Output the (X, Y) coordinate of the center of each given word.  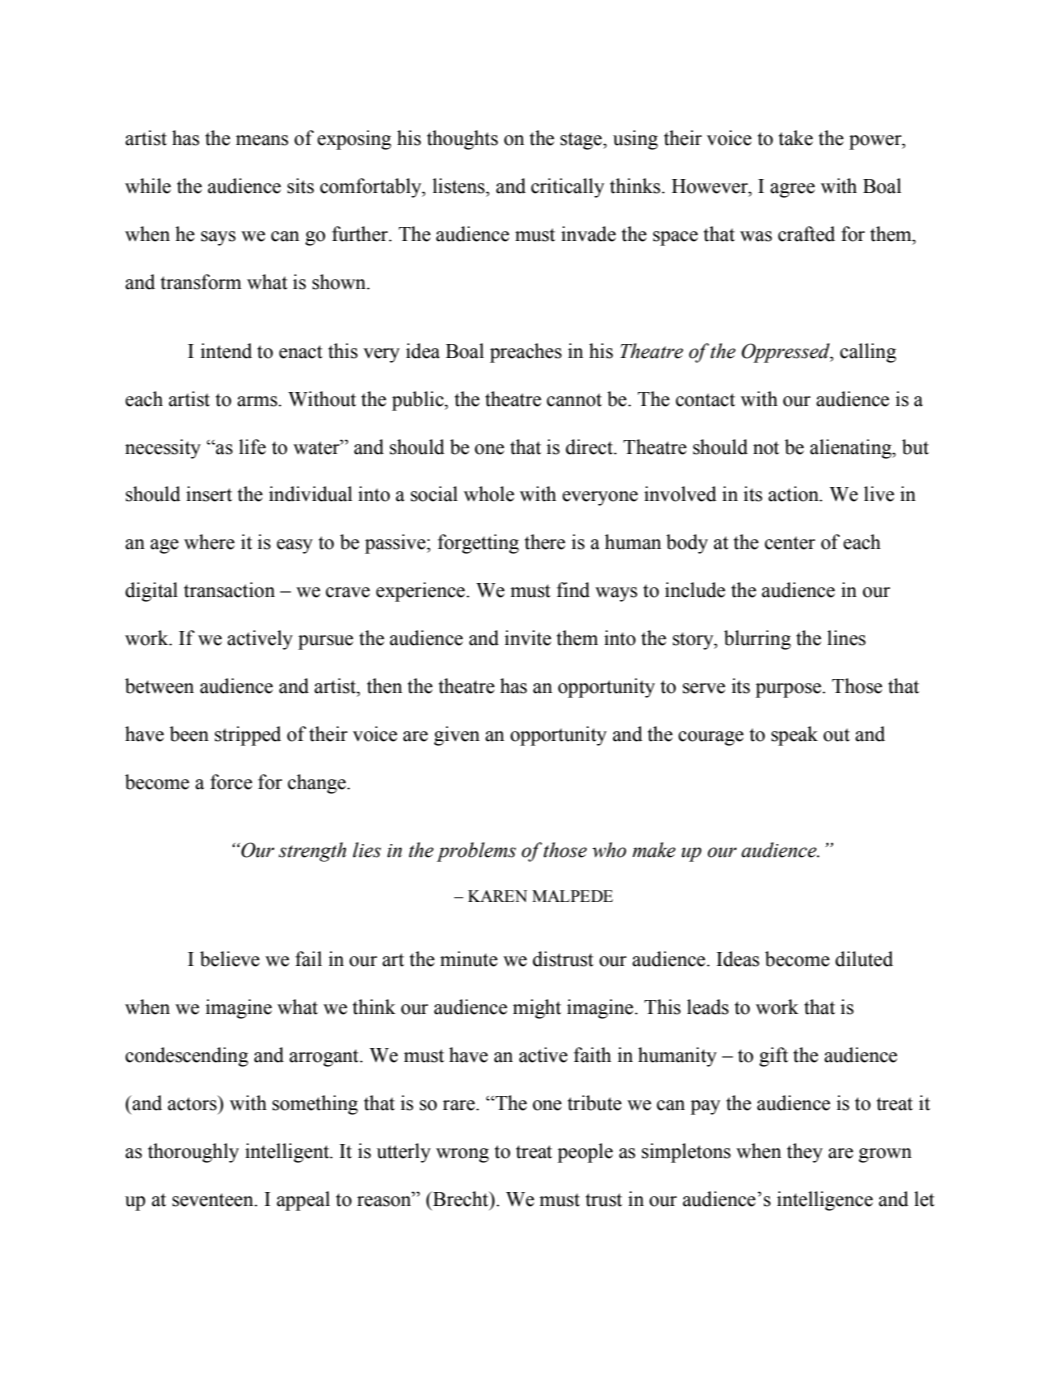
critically (567, 188)
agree (792, 190)
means (262, 140)
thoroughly (193, 1153)
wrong (462, 1155)
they (805, 1153)
